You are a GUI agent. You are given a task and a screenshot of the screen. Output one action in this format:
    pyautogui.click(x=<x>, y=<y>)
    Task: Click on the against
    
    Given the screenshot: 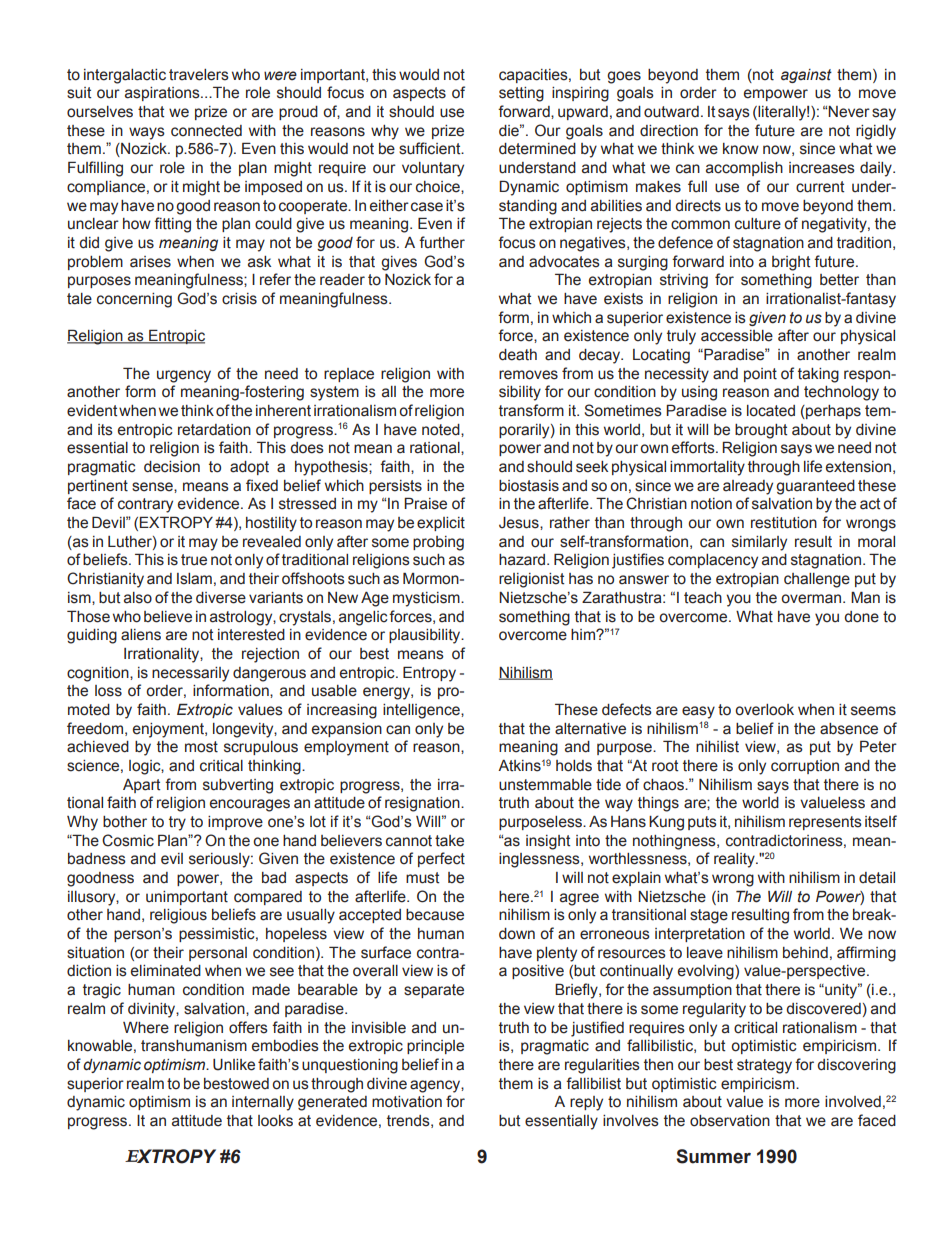 What is the action you would take?
    pyautogui.click(x=806, y=76)
